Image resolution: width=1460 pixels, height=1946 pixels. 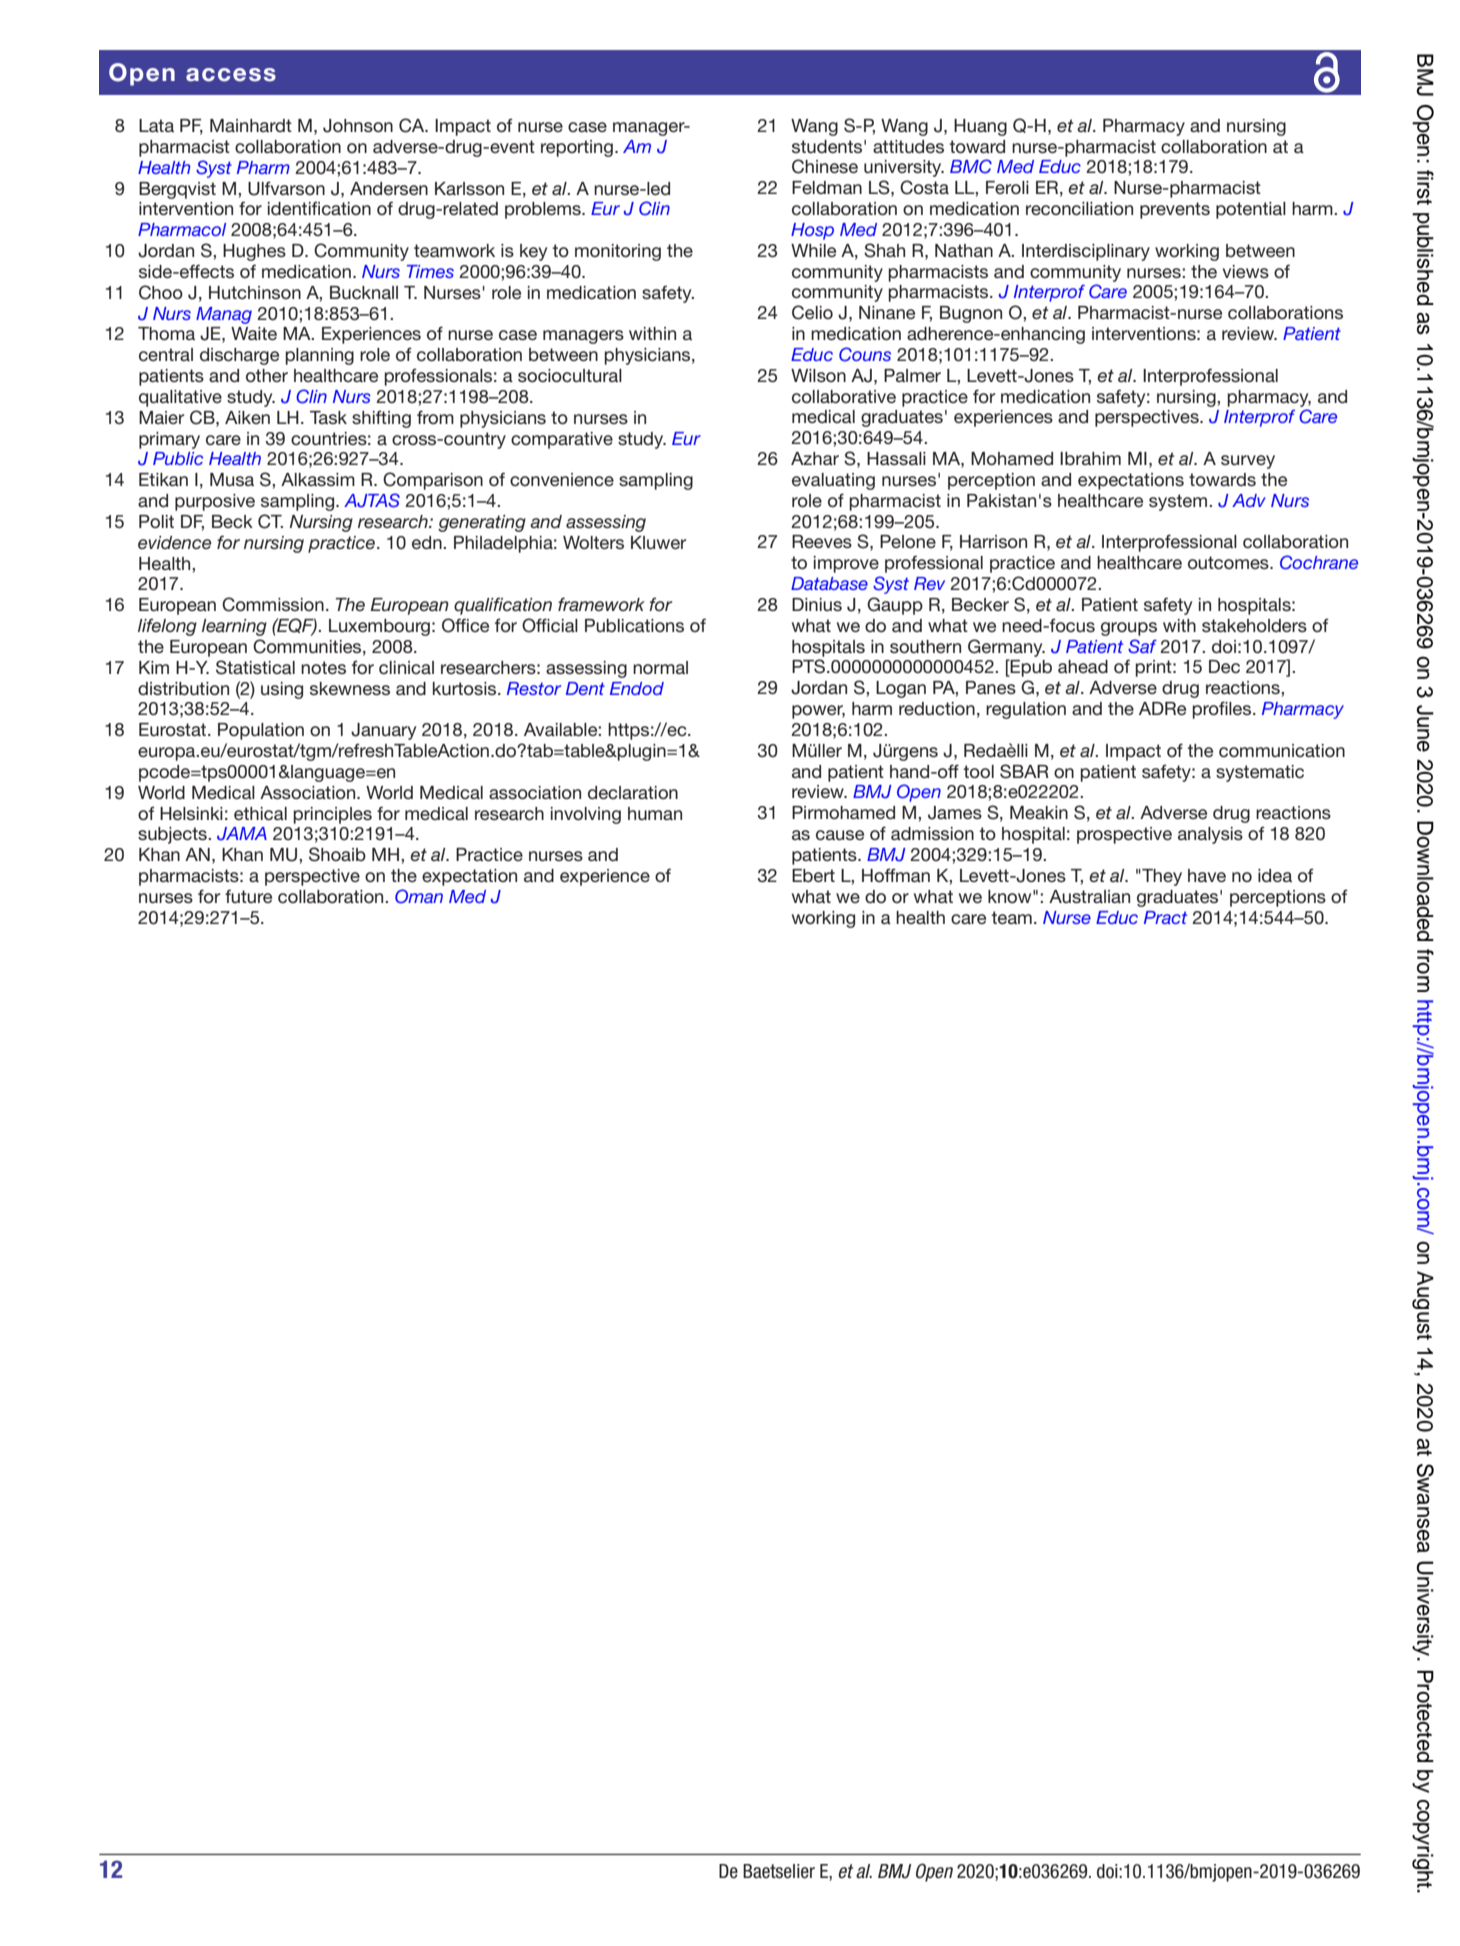 I want to click on survey, so click(x=1248, y=462).
